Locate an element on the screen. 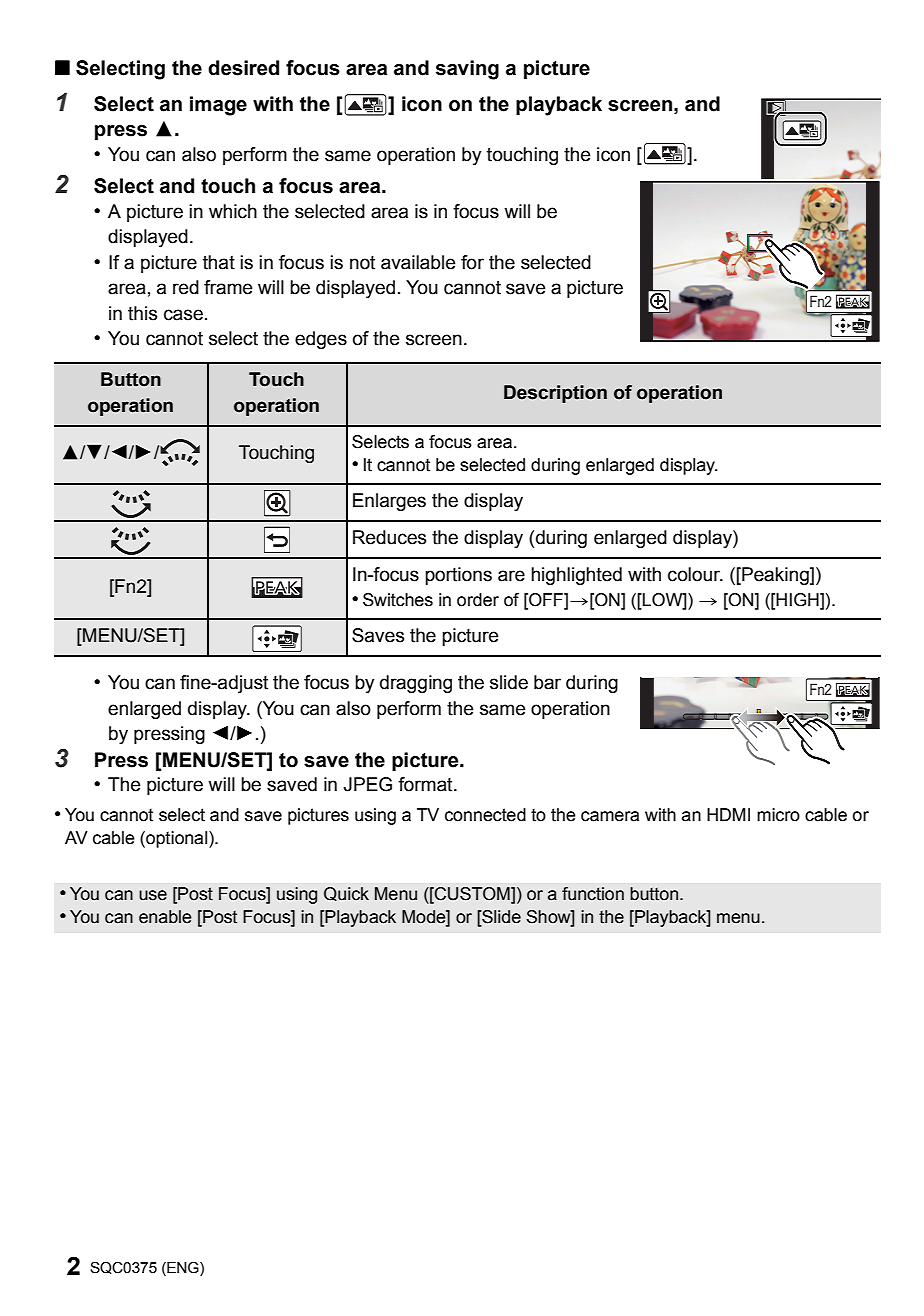 The width and height of the screenshot is (924, 1316). image is located at coordinates (218, 106).
